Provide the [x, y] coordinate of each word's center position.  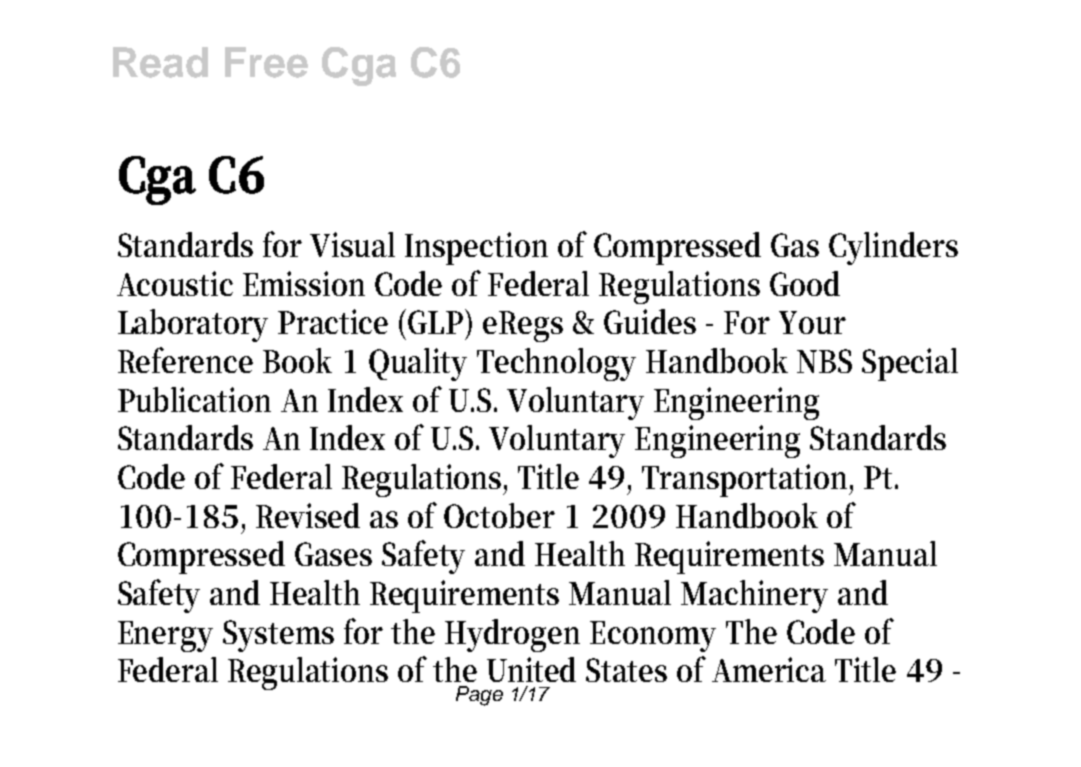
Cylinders [893, 248]
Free [266, 62]
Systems [278, 636]
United [531, 669]
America [769, 669]
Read [160, 62]
